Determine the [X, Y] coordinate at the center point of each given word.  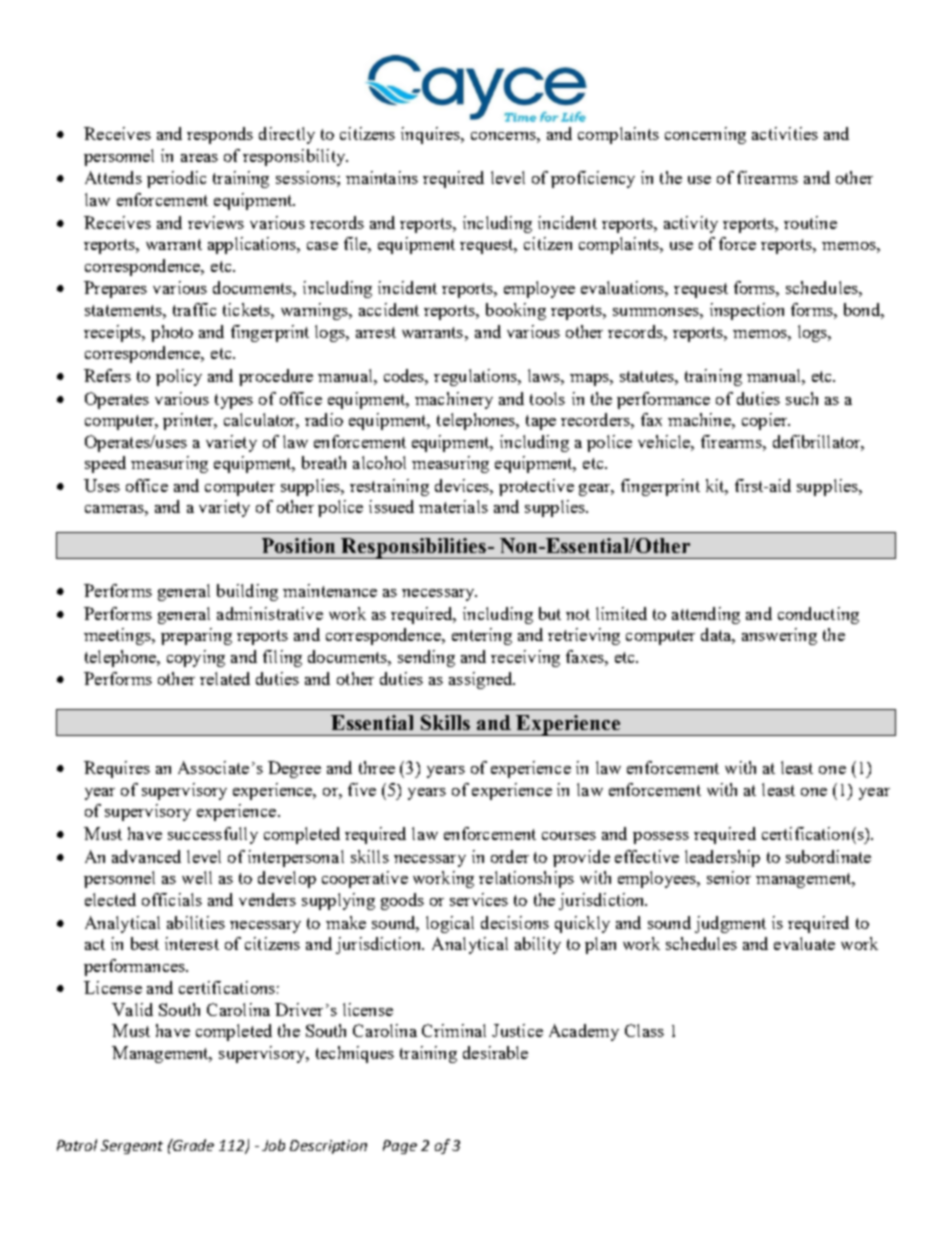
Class [644, 1030]
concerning [705, 135]
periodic [176, 179]
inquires [432, 135]
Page [400, 1147]
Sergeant [132, 1147]
